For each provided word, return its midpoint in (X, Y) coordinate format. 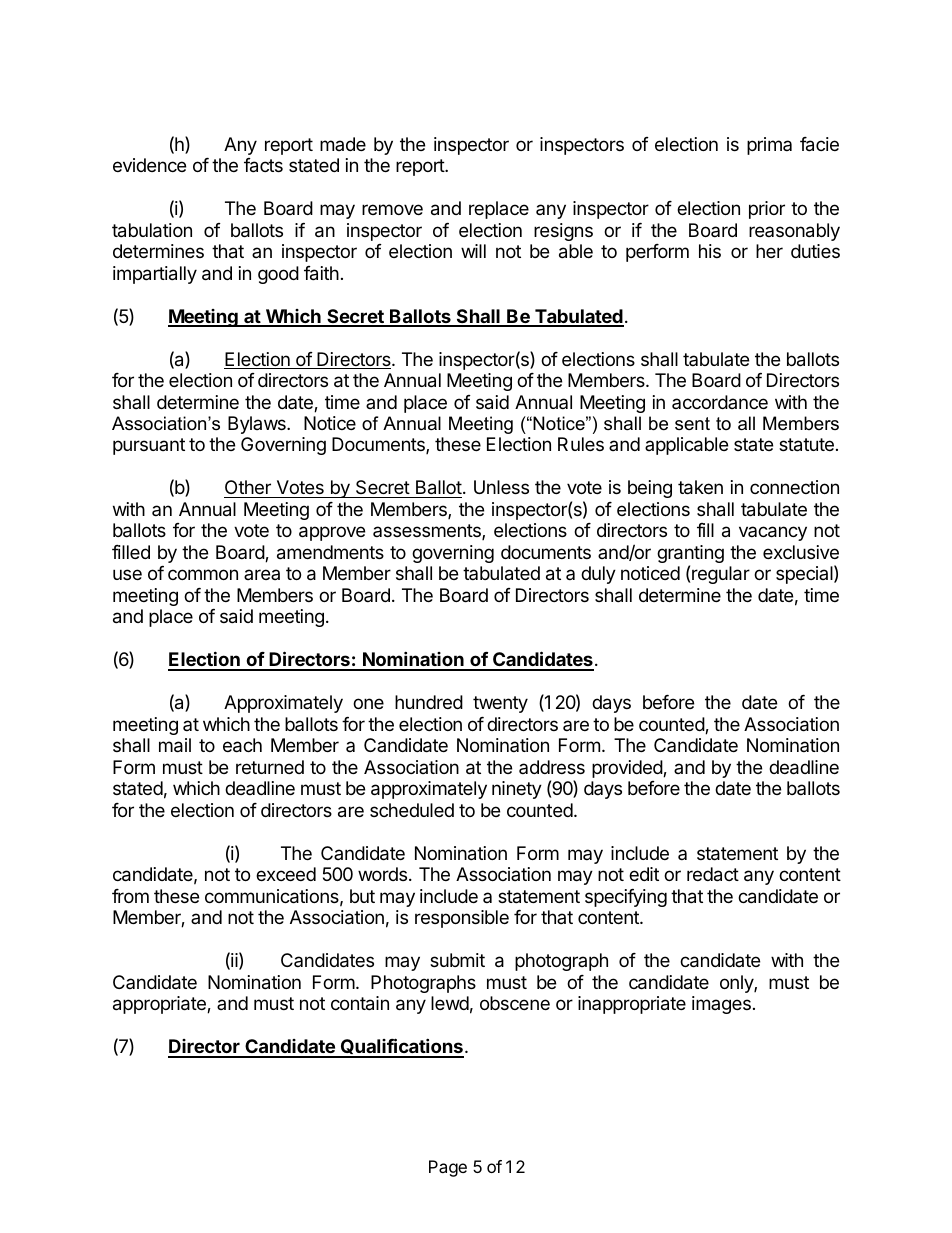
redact (713, 874)
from (130, 896)
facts (263, 165)
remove (392, 209)
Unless (501, 487)
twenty (500, 704)
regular (721, 575)
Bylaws (258, 425)
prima (769, 146)
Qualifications (401, 1047)
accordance (720, 402)
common (203, 574)
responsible (462, 919)
